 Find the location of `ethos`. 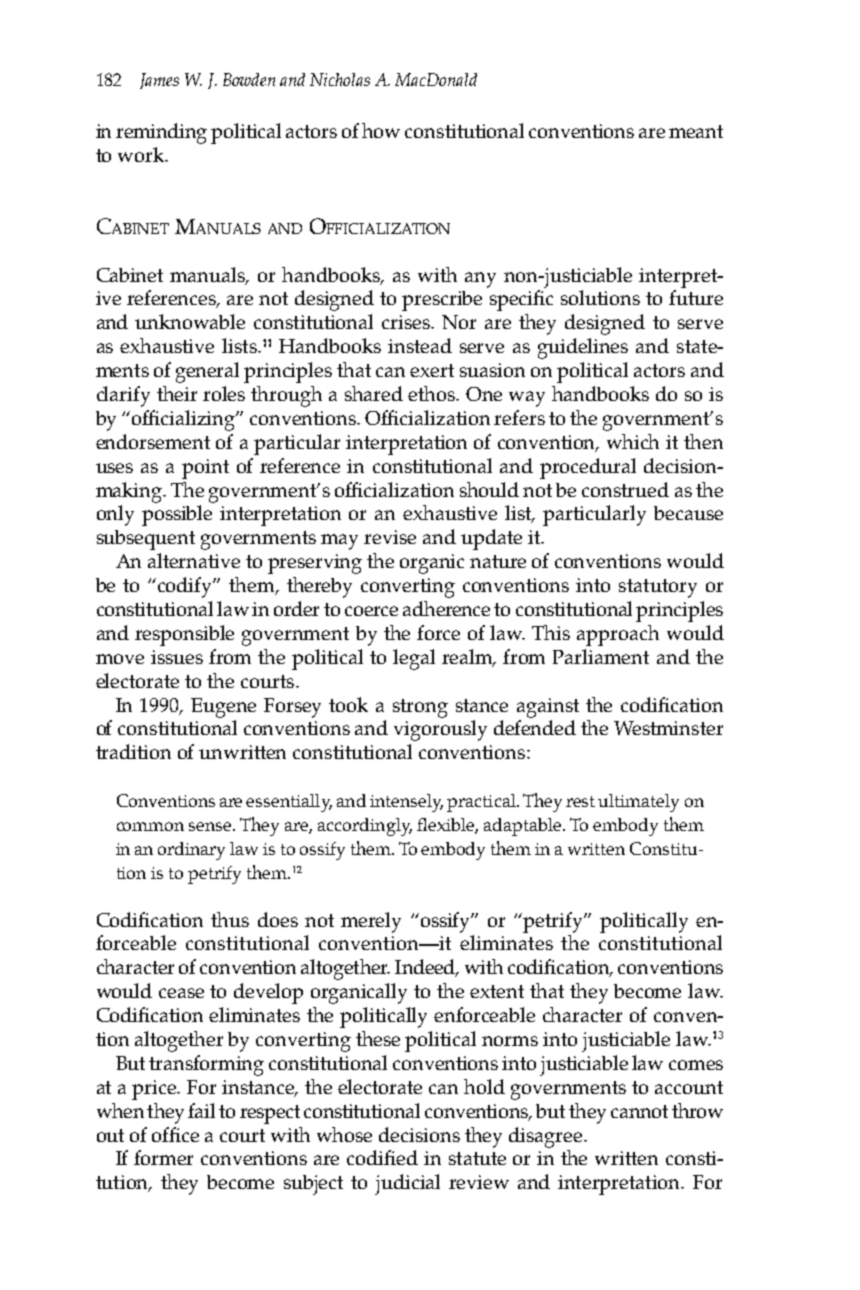

ethos is located at coordinates (433, 393).
